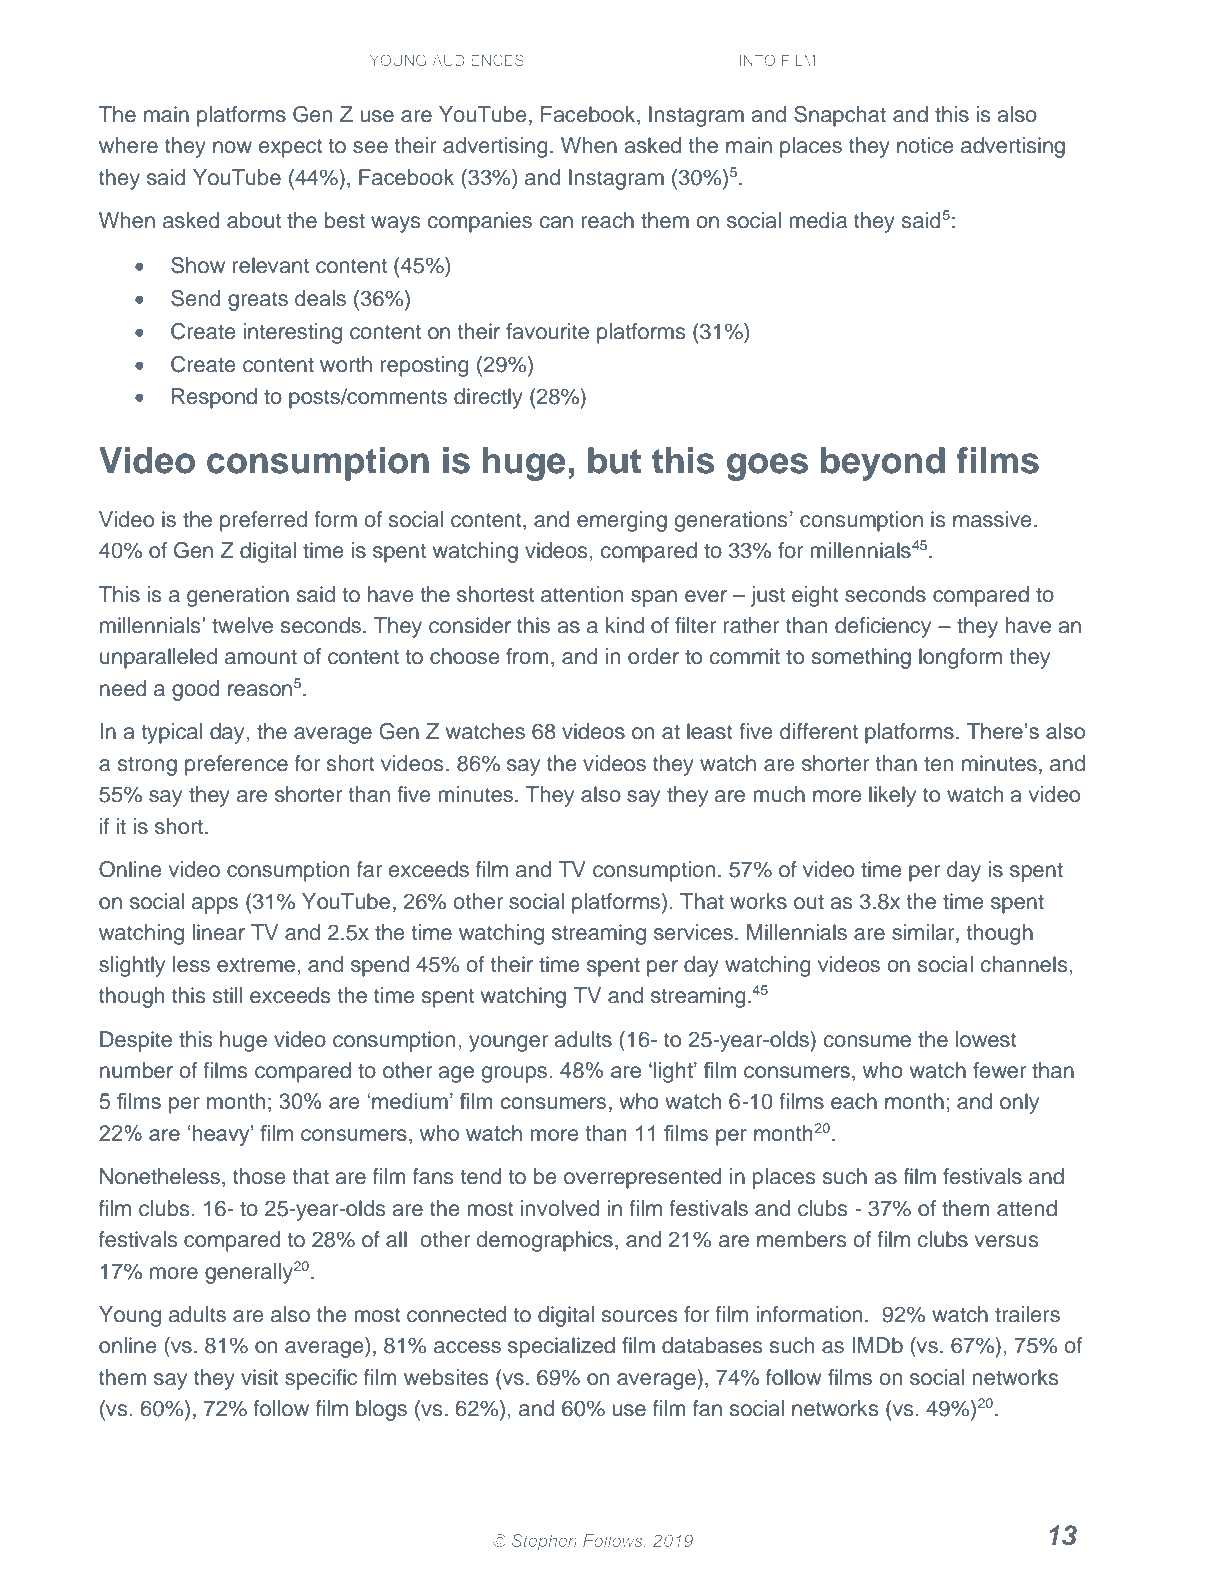 This image has width=1218, height=1576. What do you see at coordinates (236, 765) in the image?
I see `preference` at bounding box center [236, 765].
